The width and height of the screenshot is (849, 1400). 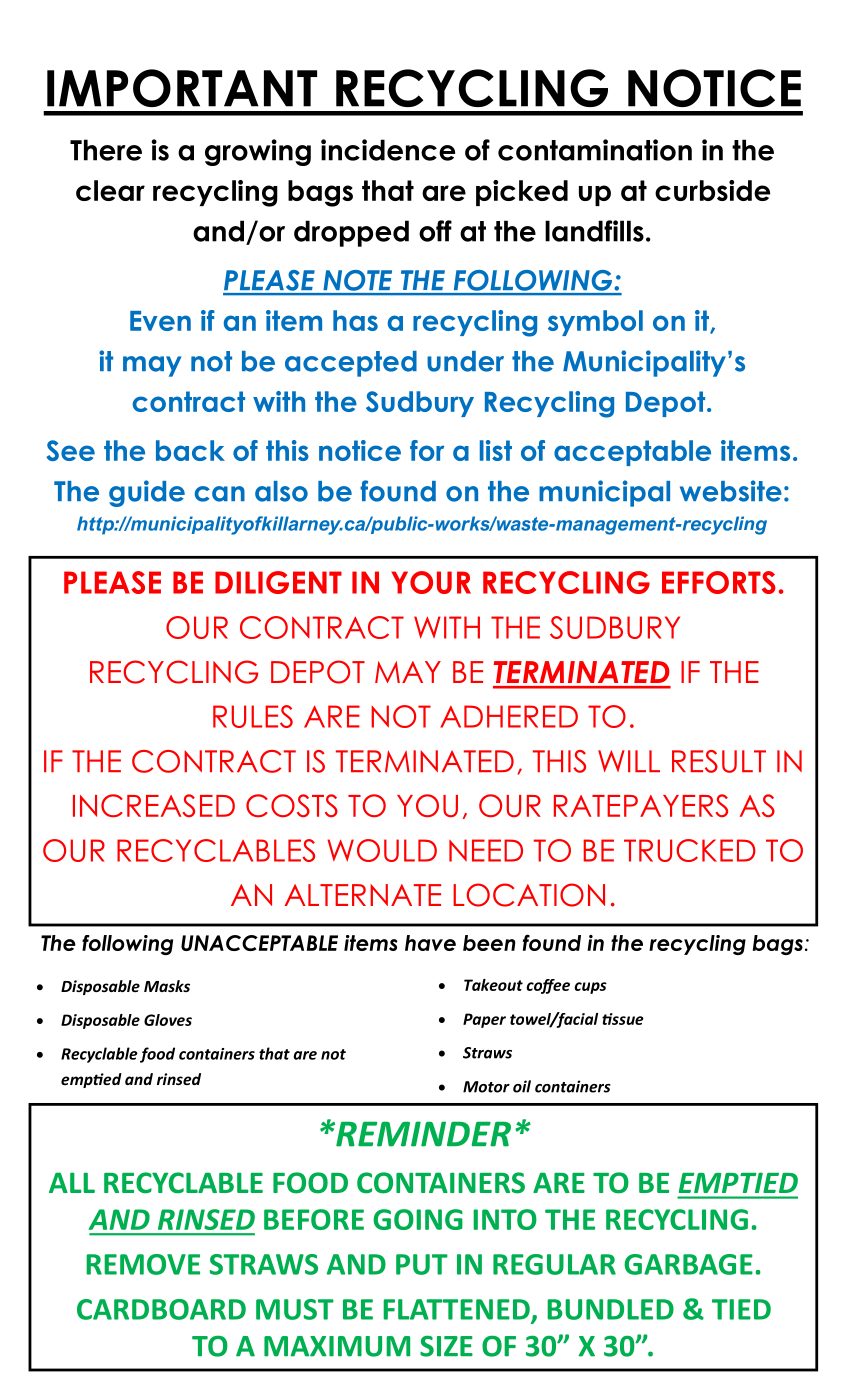 What do you see at coordinates (388, 150) in the screenshot?
I see `incidence` at bounding box center [388, 150].
